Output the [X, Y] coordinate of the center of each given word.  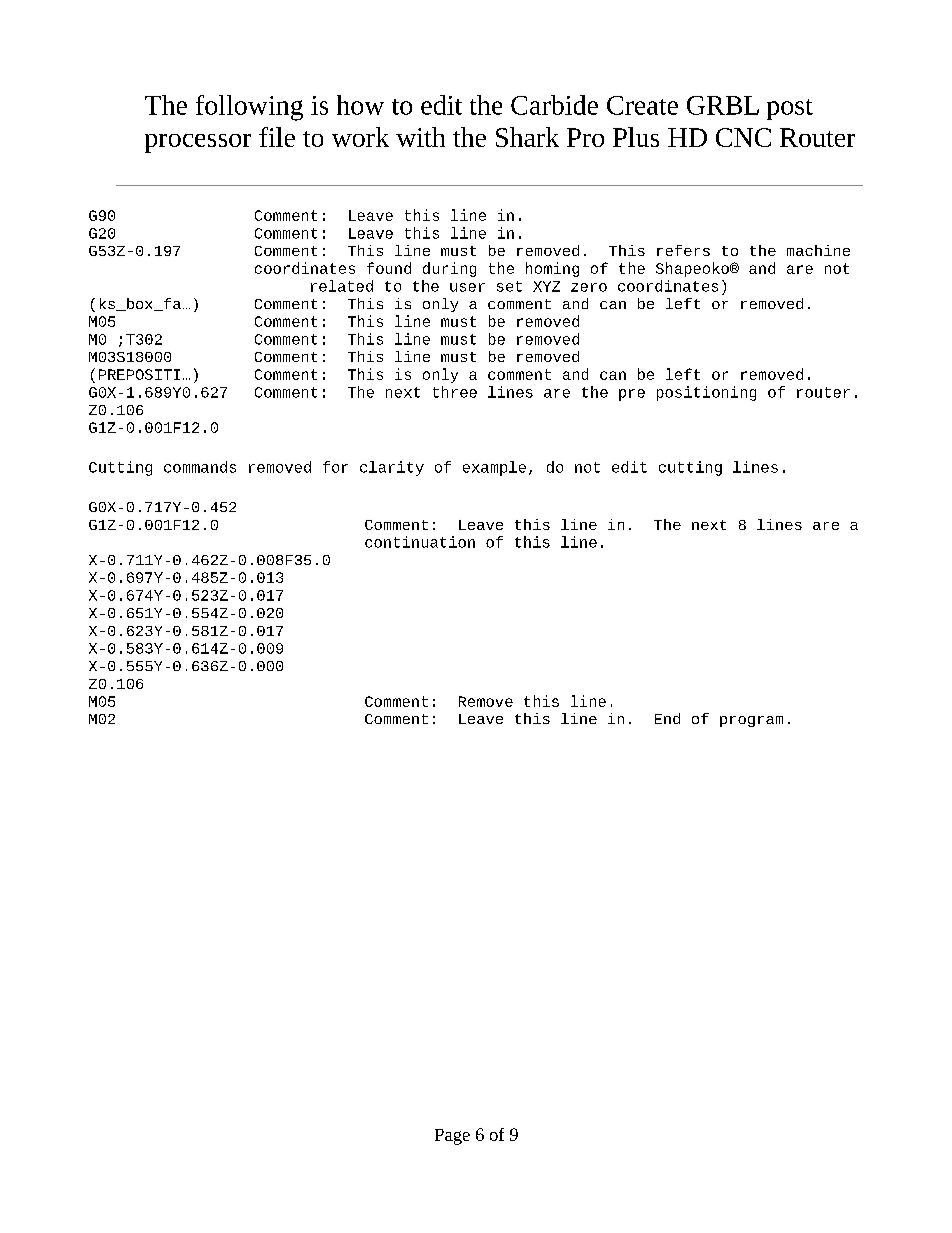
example [494, 468]
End [667, 718]
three [455, 392]
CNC [743, 137]
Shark [527, 137]
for [335, 467]
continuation [420, 542]
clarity [392, 468]
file [277, 137]
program [751, 721]
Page [452, 1137]
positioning [706, 393]
